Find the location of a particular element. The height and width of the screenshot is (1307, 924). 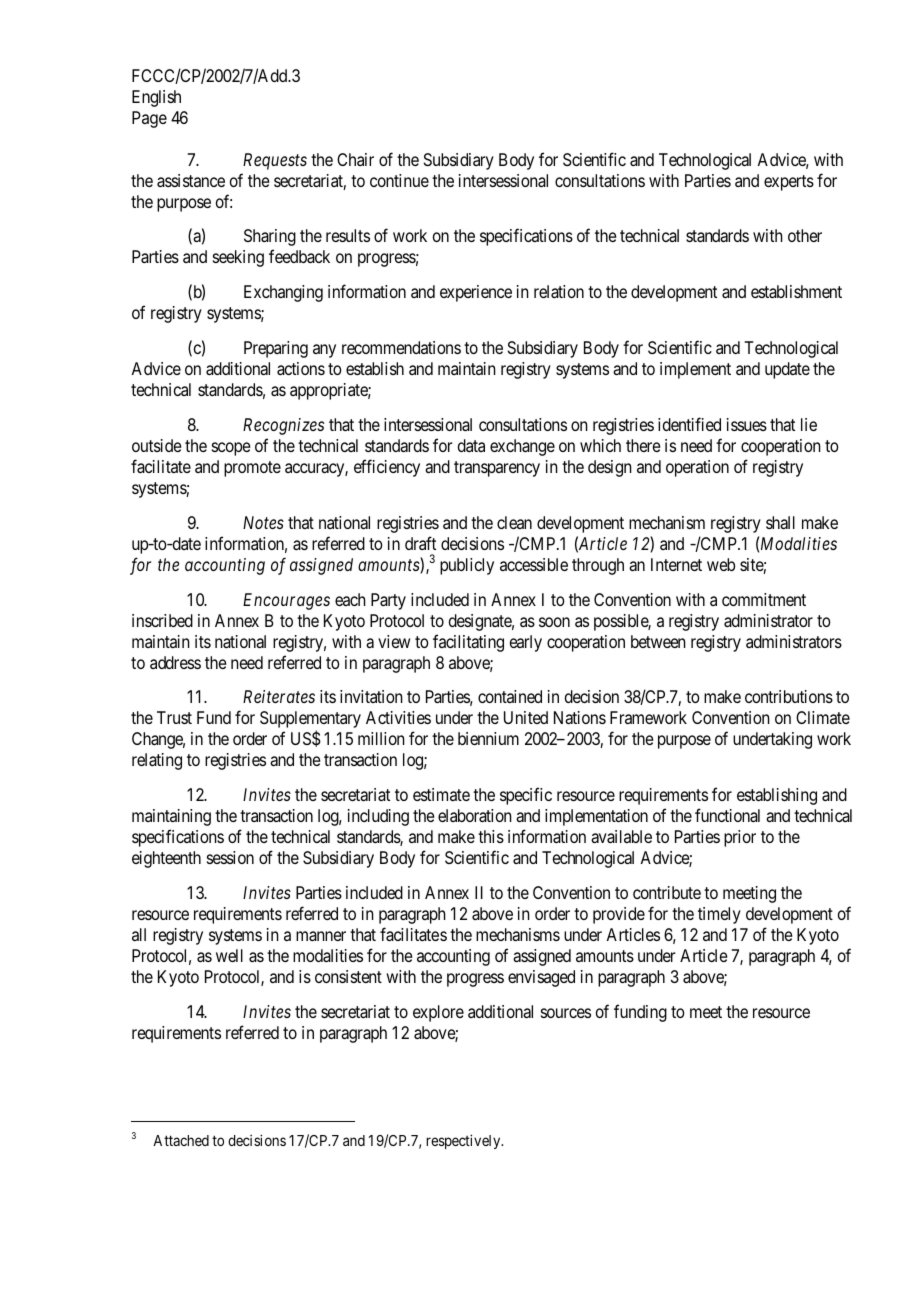

functional is located at coordinates (727, 815).
